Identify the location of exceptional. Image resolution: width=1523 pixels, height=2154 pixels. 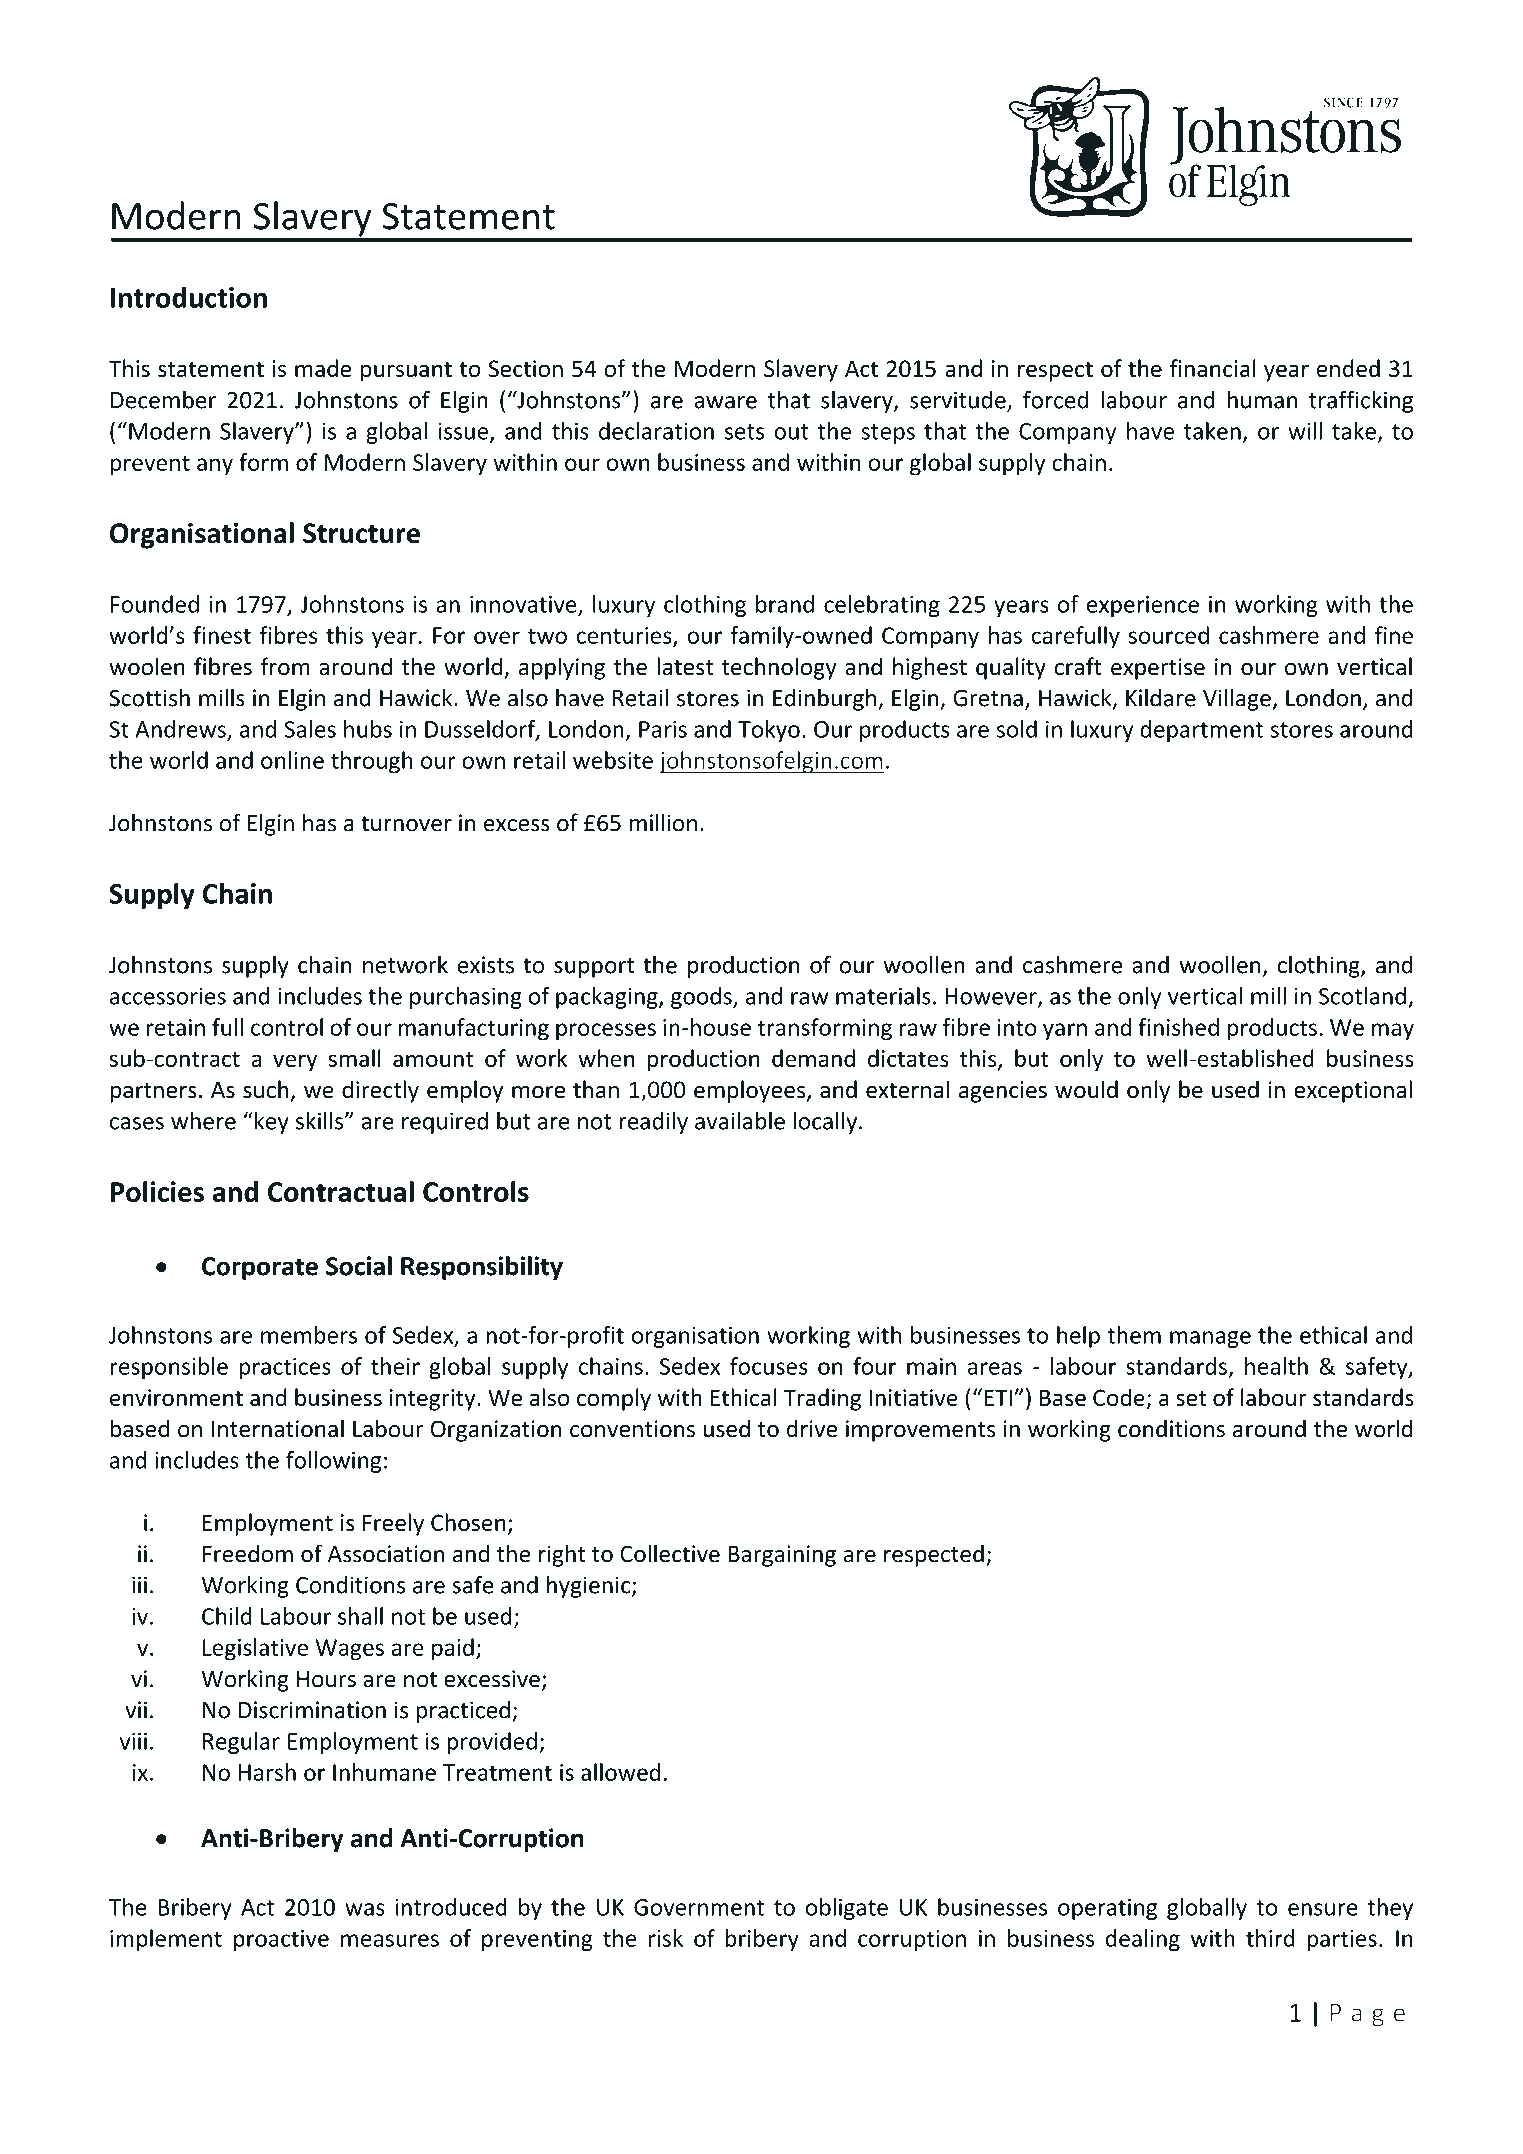
(1353, 1091).
